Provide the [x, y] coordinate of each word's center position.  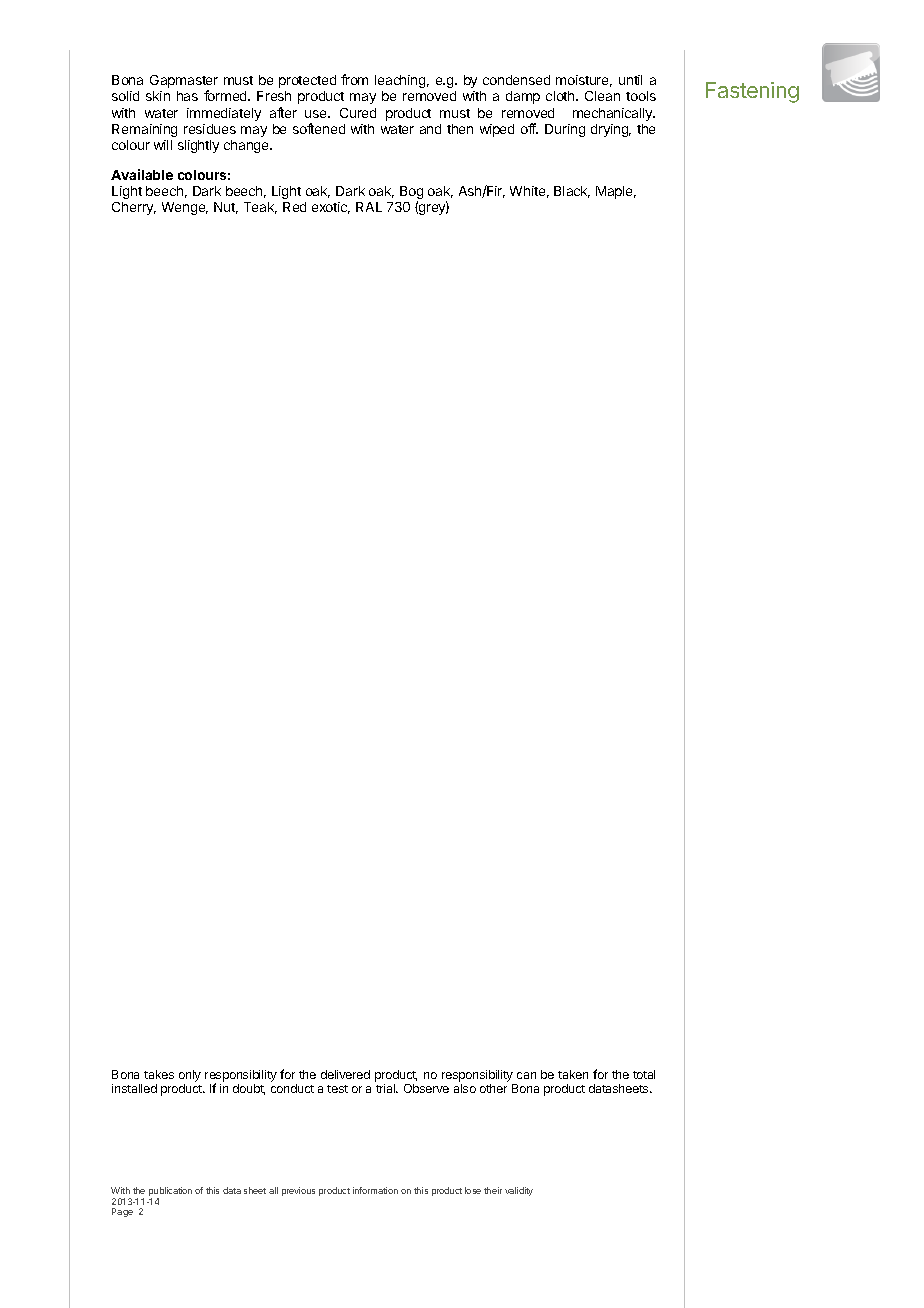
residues [210, 129]
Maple [616, 192]
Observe [426, 1088]
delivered [345, 1074]
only [190, 1077]
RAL [369, 207]
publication [170, 1193]
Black [572, 192]
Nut [226, 208]
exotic [331, 208]
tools [641, 96]
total [644, 1074]
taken [573, 1074]
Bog [411, 194]
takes [159, 1074]
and [430, 129]
